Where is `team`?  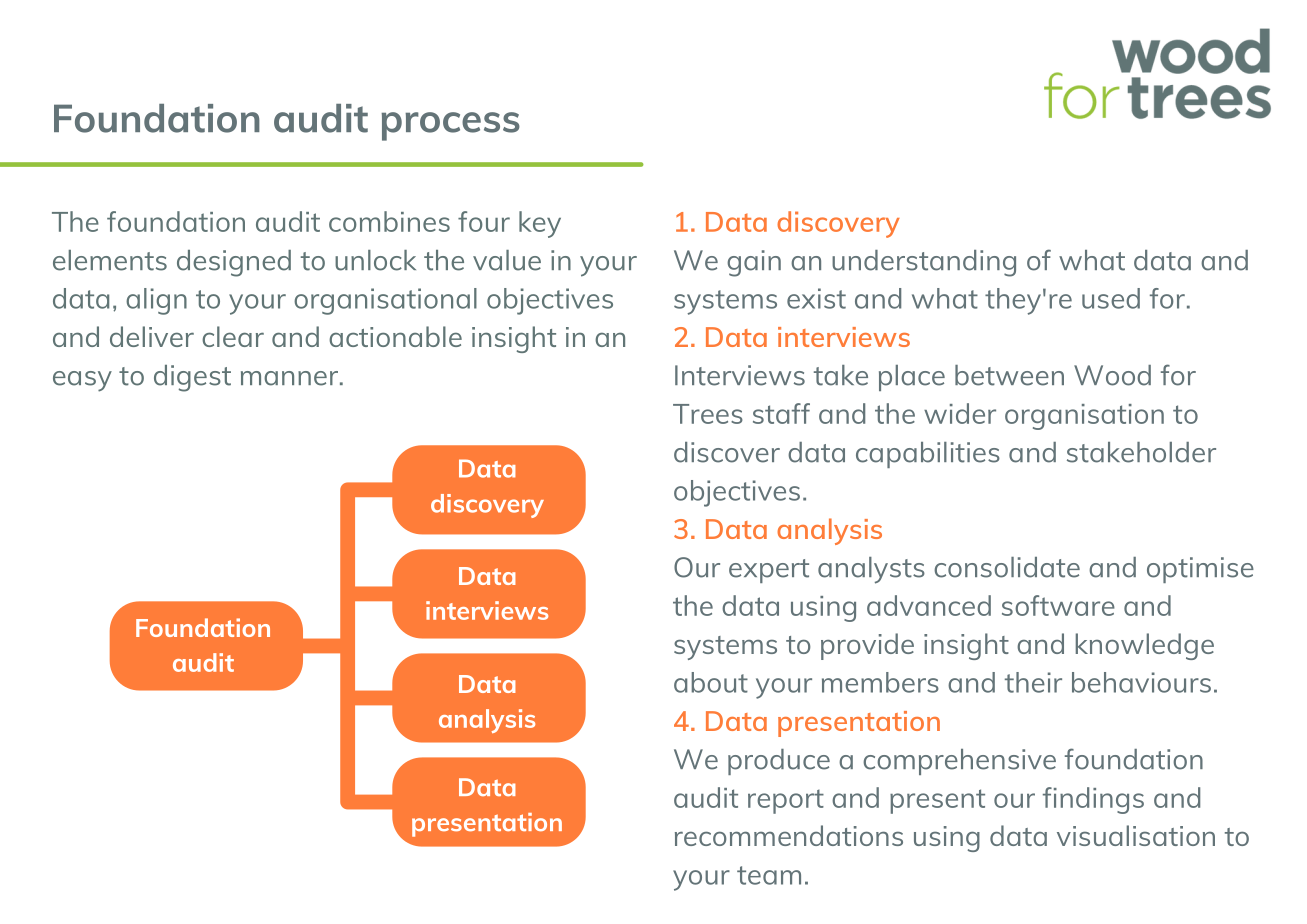 team is located at coordinates (769, 875).
